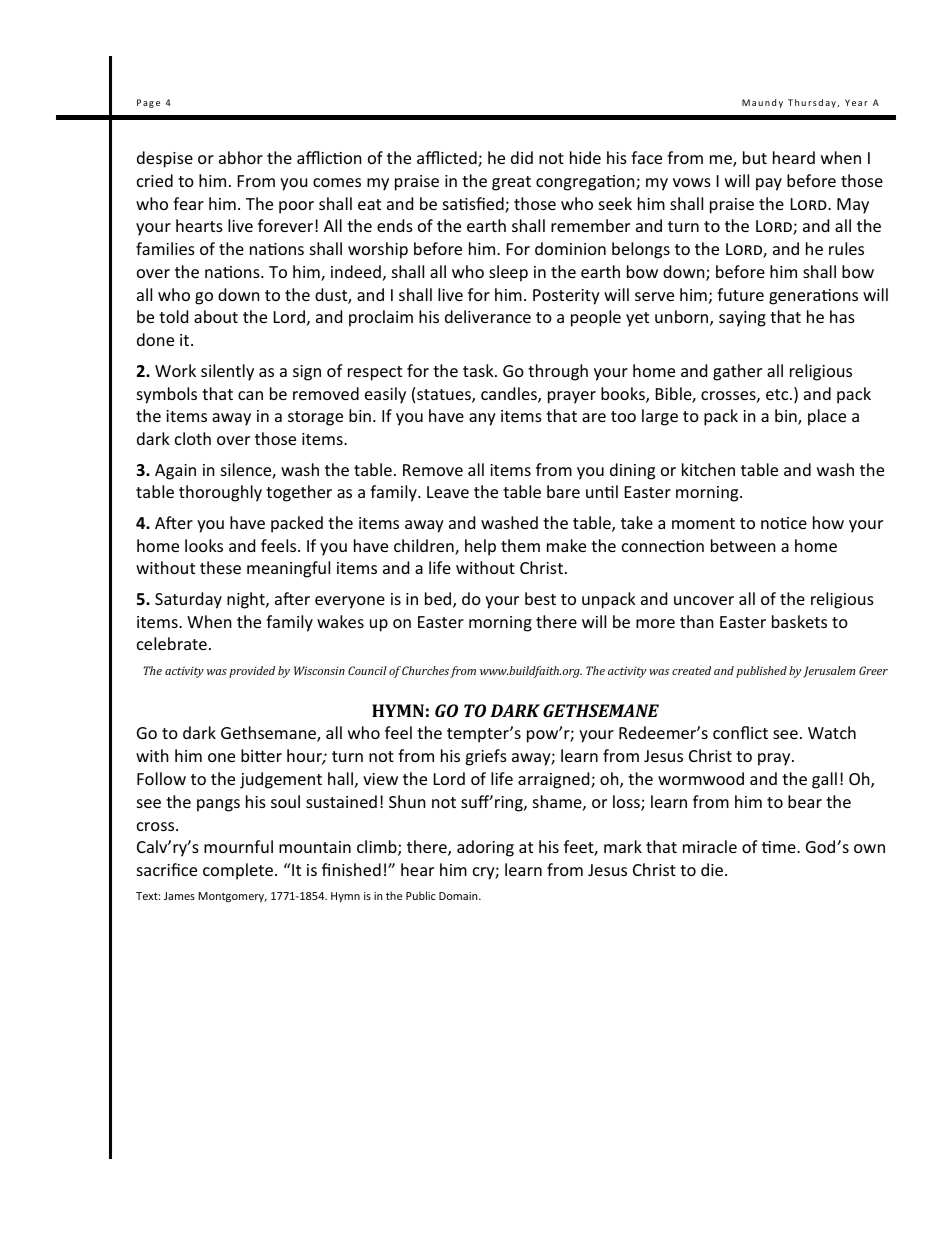 The height and width of the screenshot is (1233, 952). Describe the element at coordinates (784, 523) in the screenshot. I see `notice` at that location.
